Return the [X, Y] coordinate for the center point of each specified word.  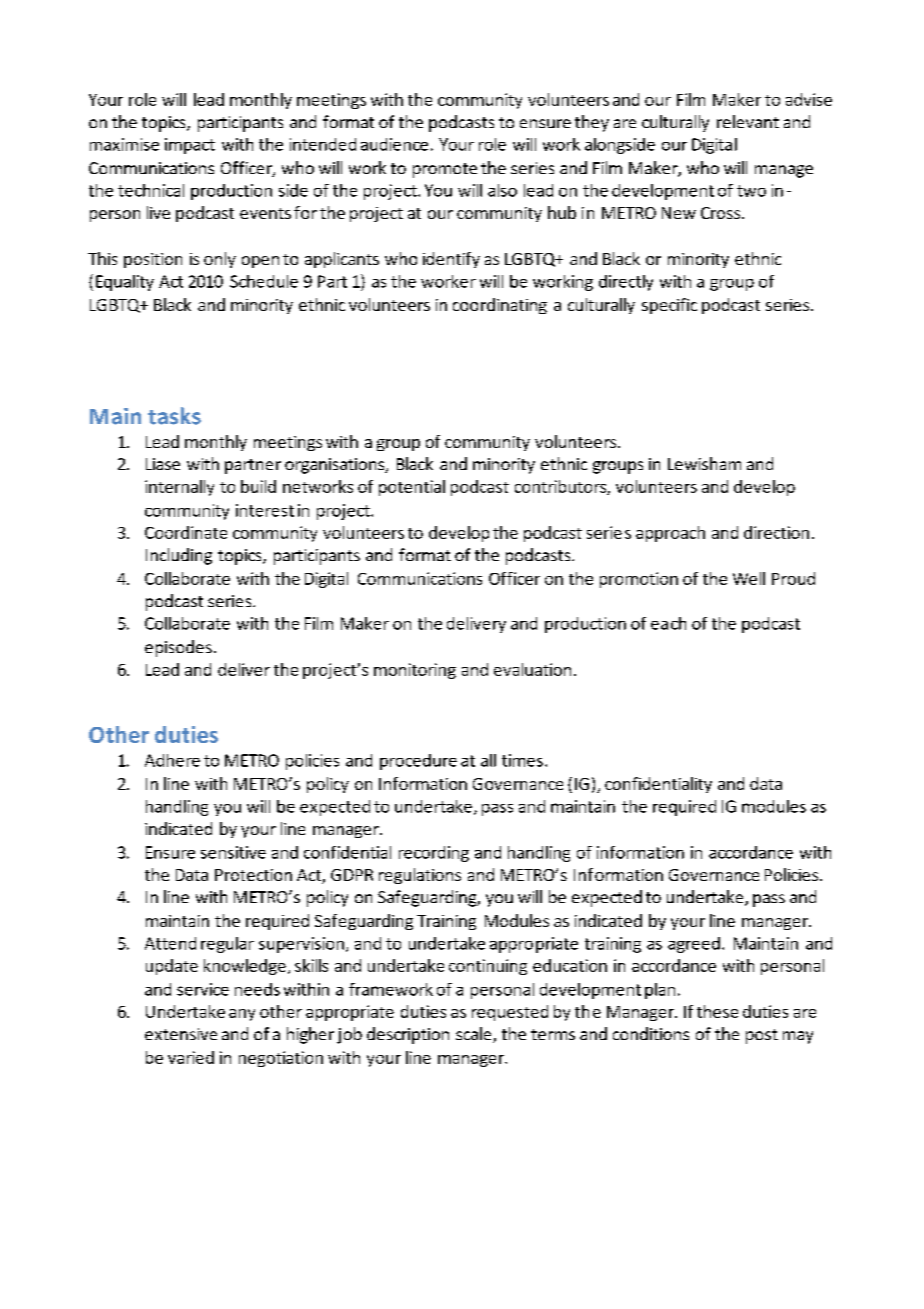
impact [190, 146]
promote [445, 170]
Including [179, 556]
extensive [181, 1034]
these [717, 1011]
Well [749, 578]
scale [475, 1035]
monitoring [415, 671]
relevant [748, 121]
